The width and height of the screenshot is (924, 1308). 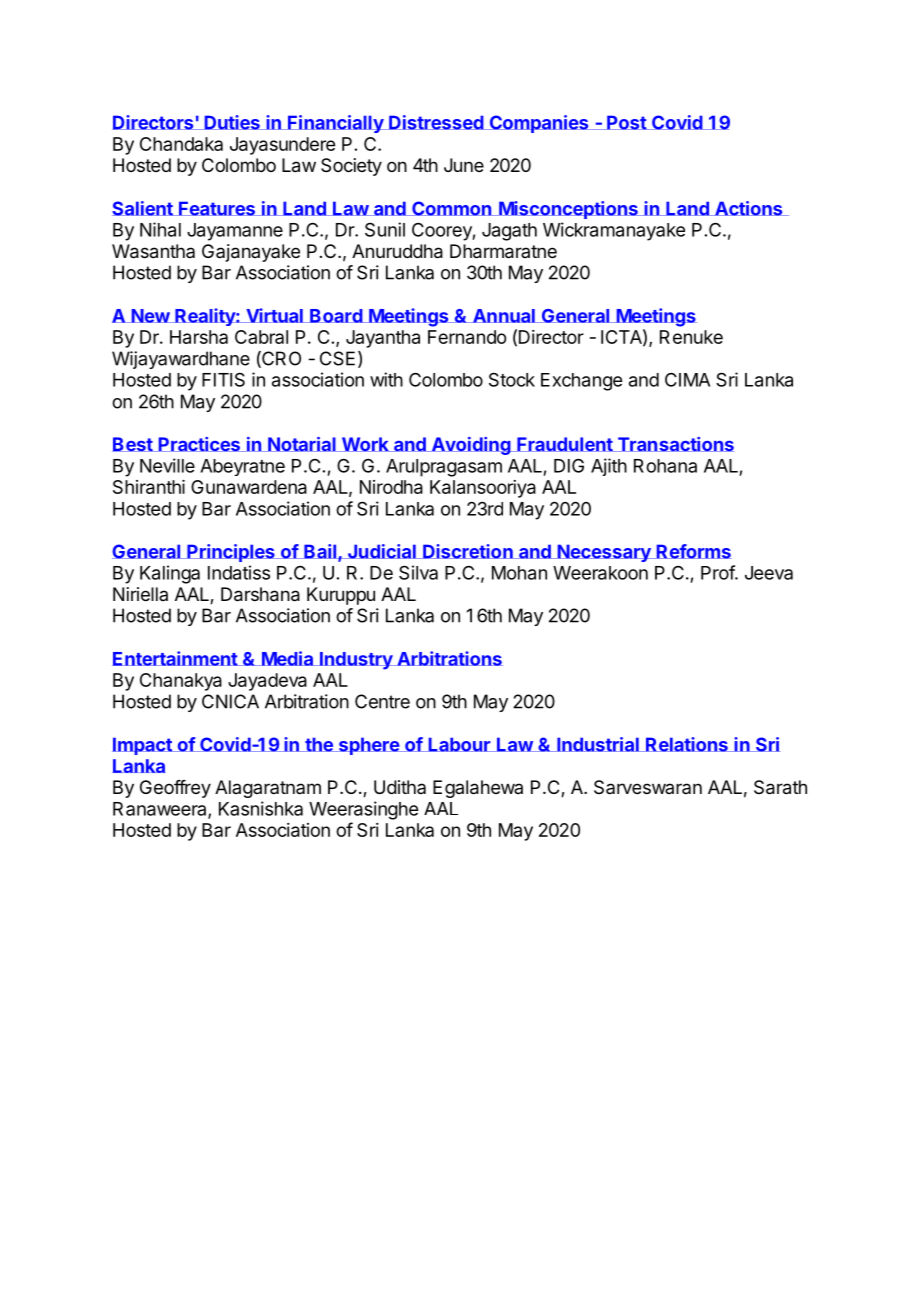 What do you see at coordinates (459, 744) in the screenshot?
I see `Labour` at bounding box center [459, 744].
